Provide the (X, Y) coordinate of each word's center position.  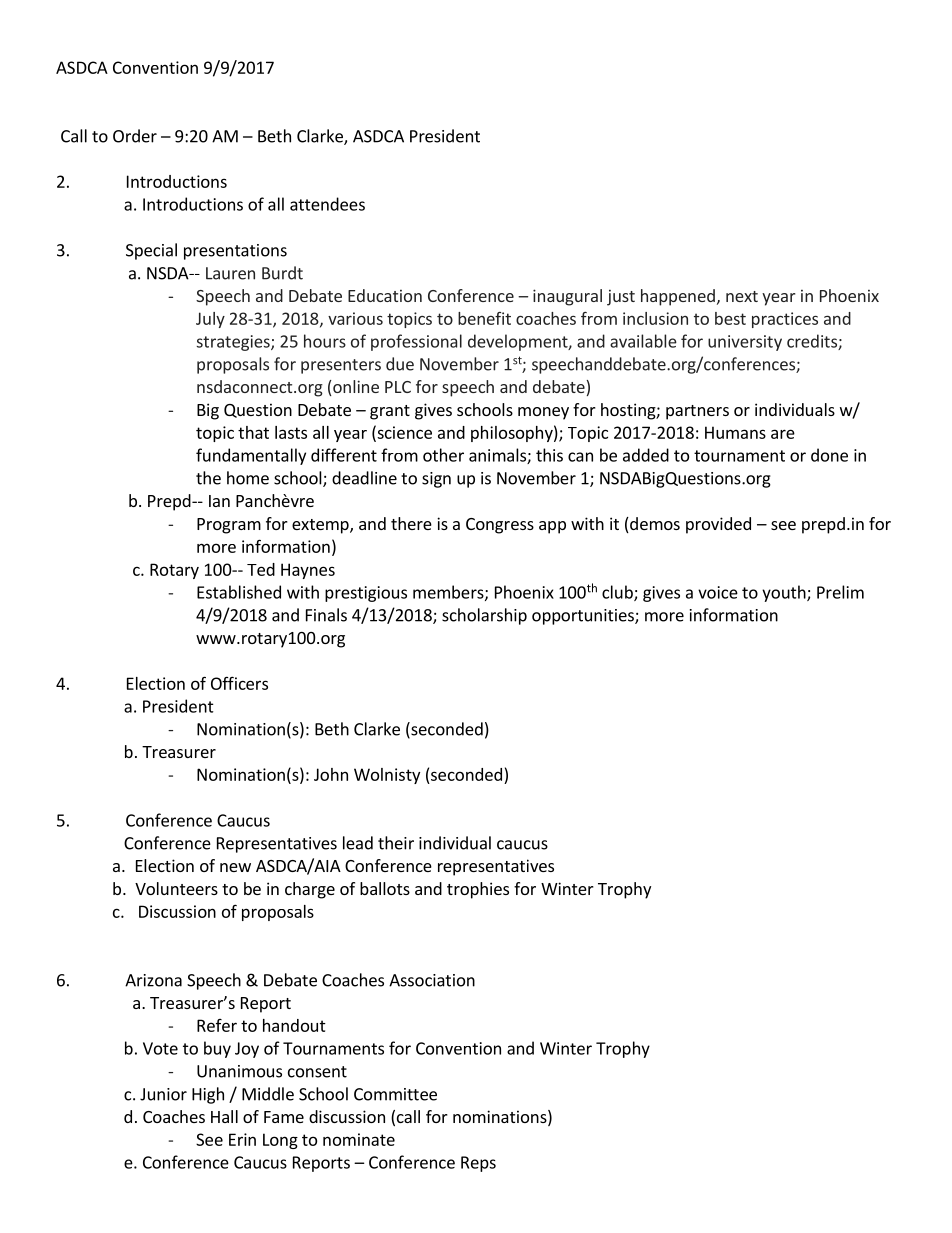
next (742, 296)
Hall (224, 1116)
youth (785, 593)
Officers (239, 683)
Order (135, 136)
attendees (327, 204)
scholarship (484, 616)
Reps (478, 1164)
